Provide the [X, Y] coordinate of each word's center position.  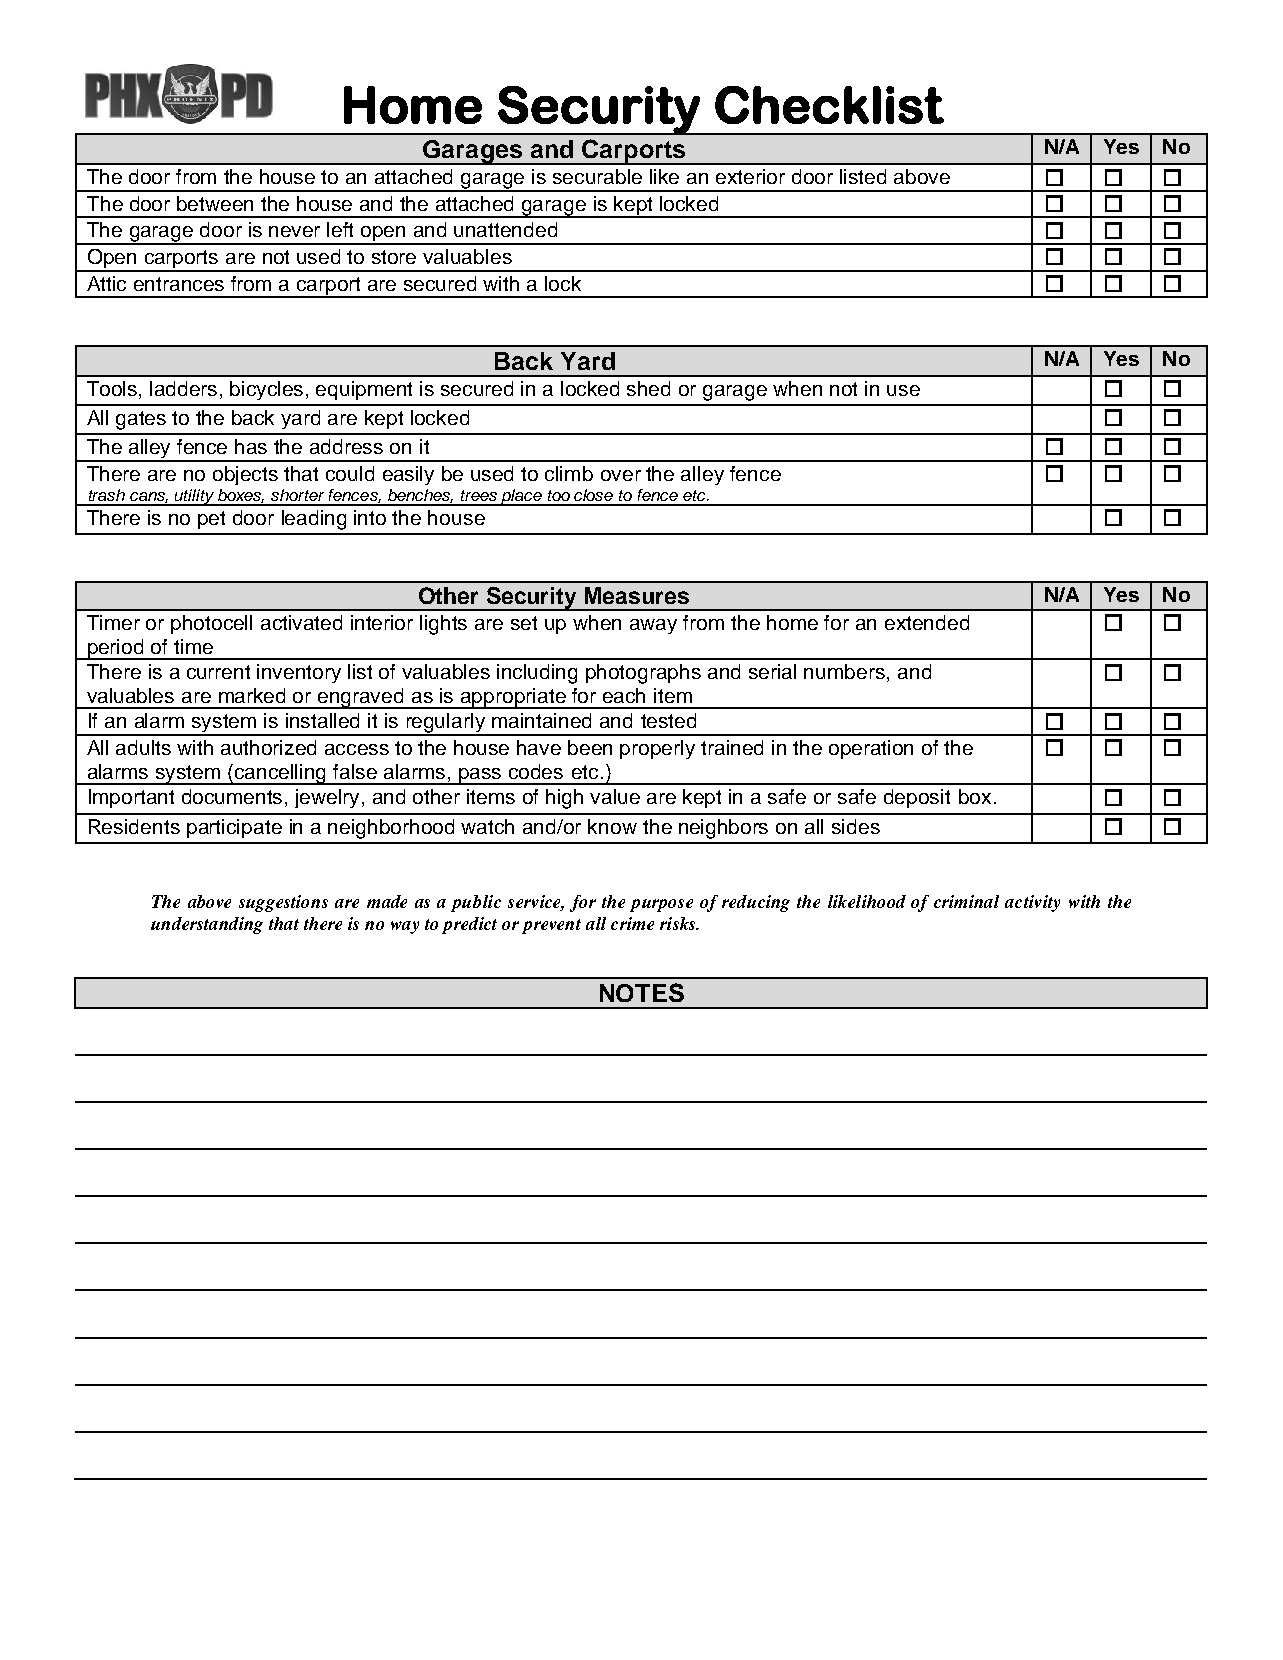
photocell [211, 624]
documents [234, 798]
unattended [505, 229]
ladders [183, 388]
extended [927, 622]
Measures [637, 595]
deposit [917, 798]
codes [536, 771]
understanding [207, 925]
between [215, 203]
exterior [750, 176]
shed [648, 388]
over [621, 475]
